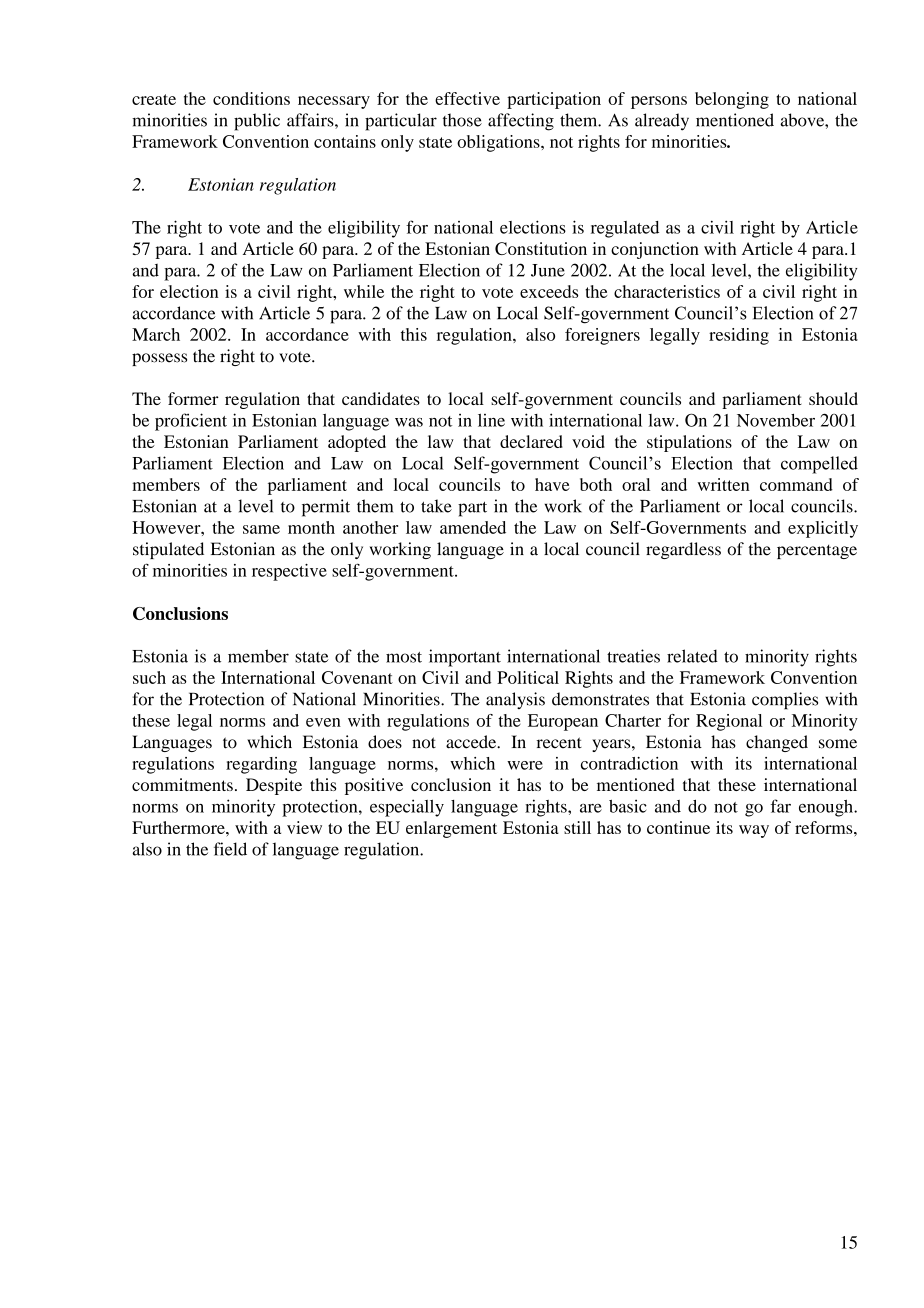  What do you see at coordinates (191, 422) in the screenshot?
I see `proficient` at bounding box center [191, 422].
